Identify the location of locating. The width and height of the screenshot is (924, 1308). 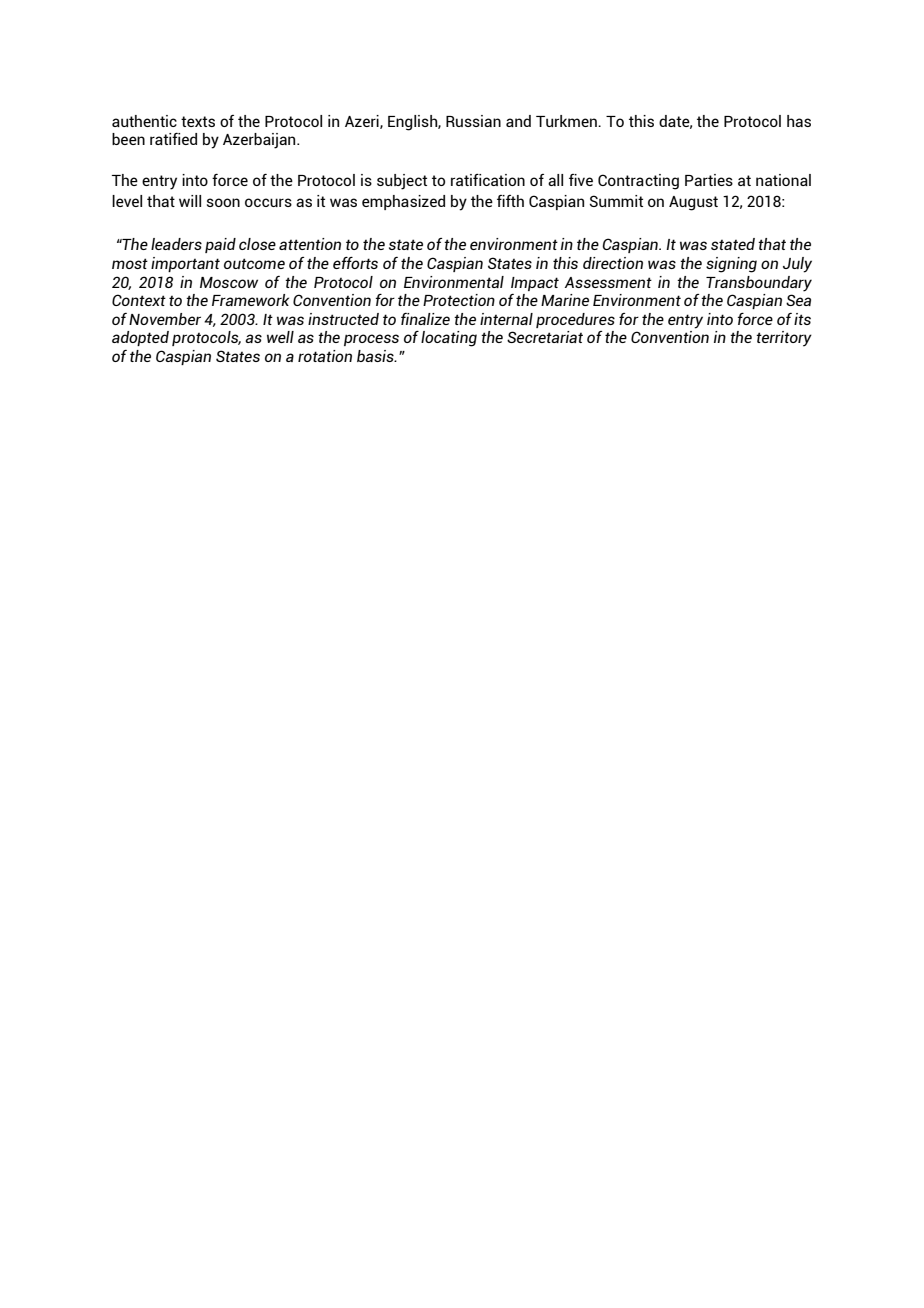
(449, 339).
